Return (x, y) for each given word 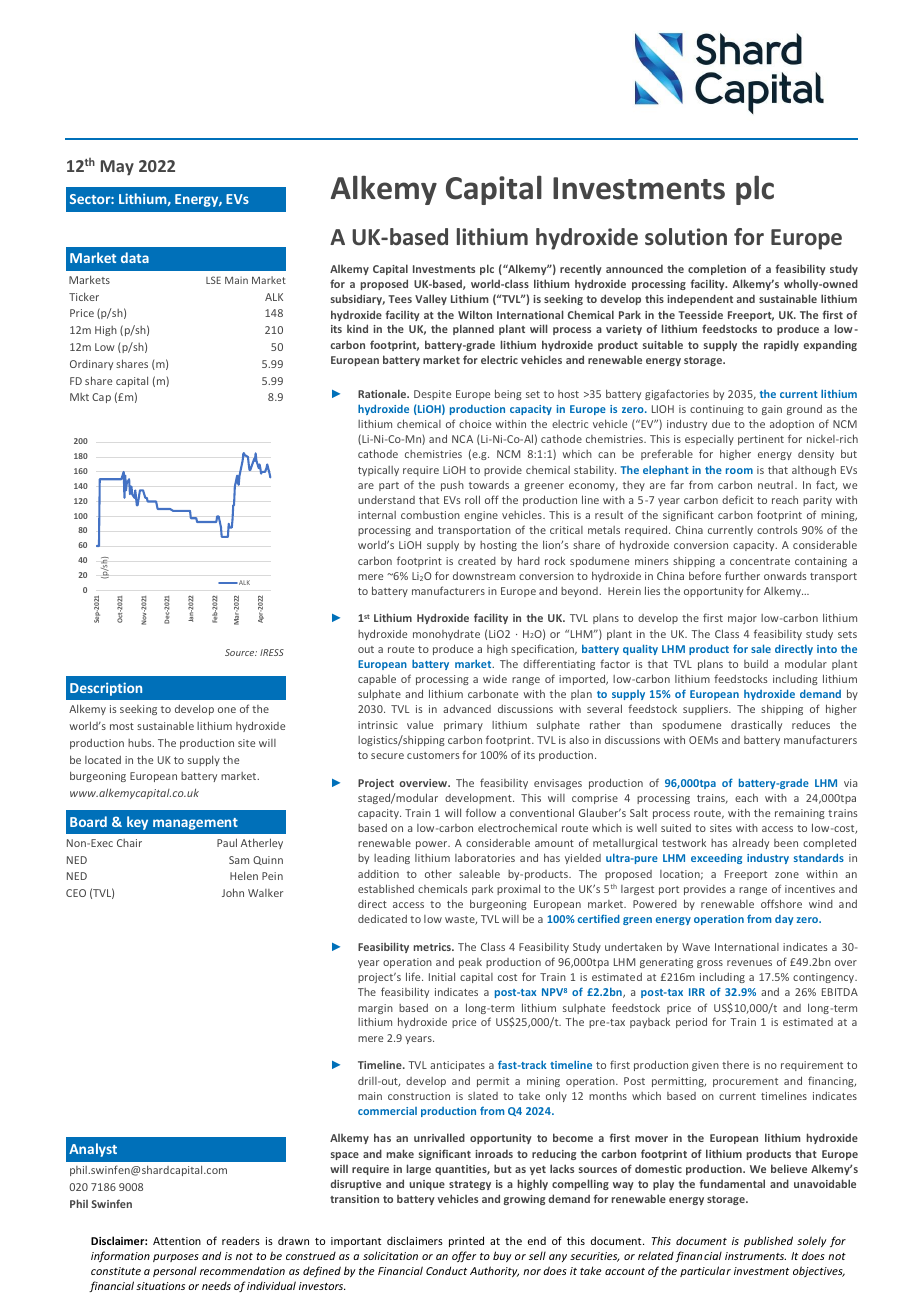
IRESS (272, 652)
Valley (431, 299)
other (438, 873)
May (117, 168)
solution (686, 236)
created (477, 561)
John (233, 892)
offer (464, 1256)
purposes (176, 1258)
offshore (781, 903)
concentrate (760, 561)
